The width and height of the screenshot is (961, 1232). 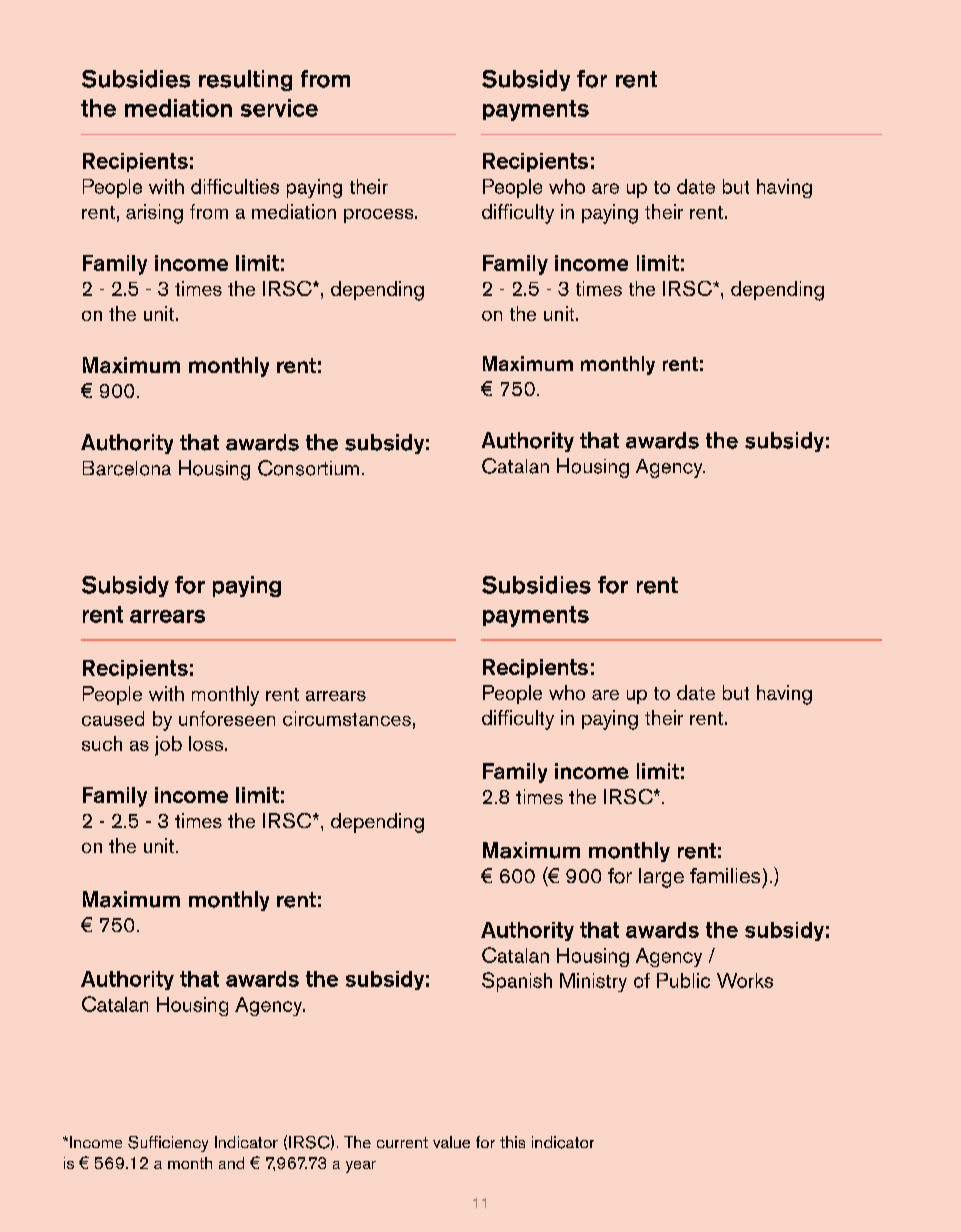 I want to click on job, so click(x=168, y=746).
